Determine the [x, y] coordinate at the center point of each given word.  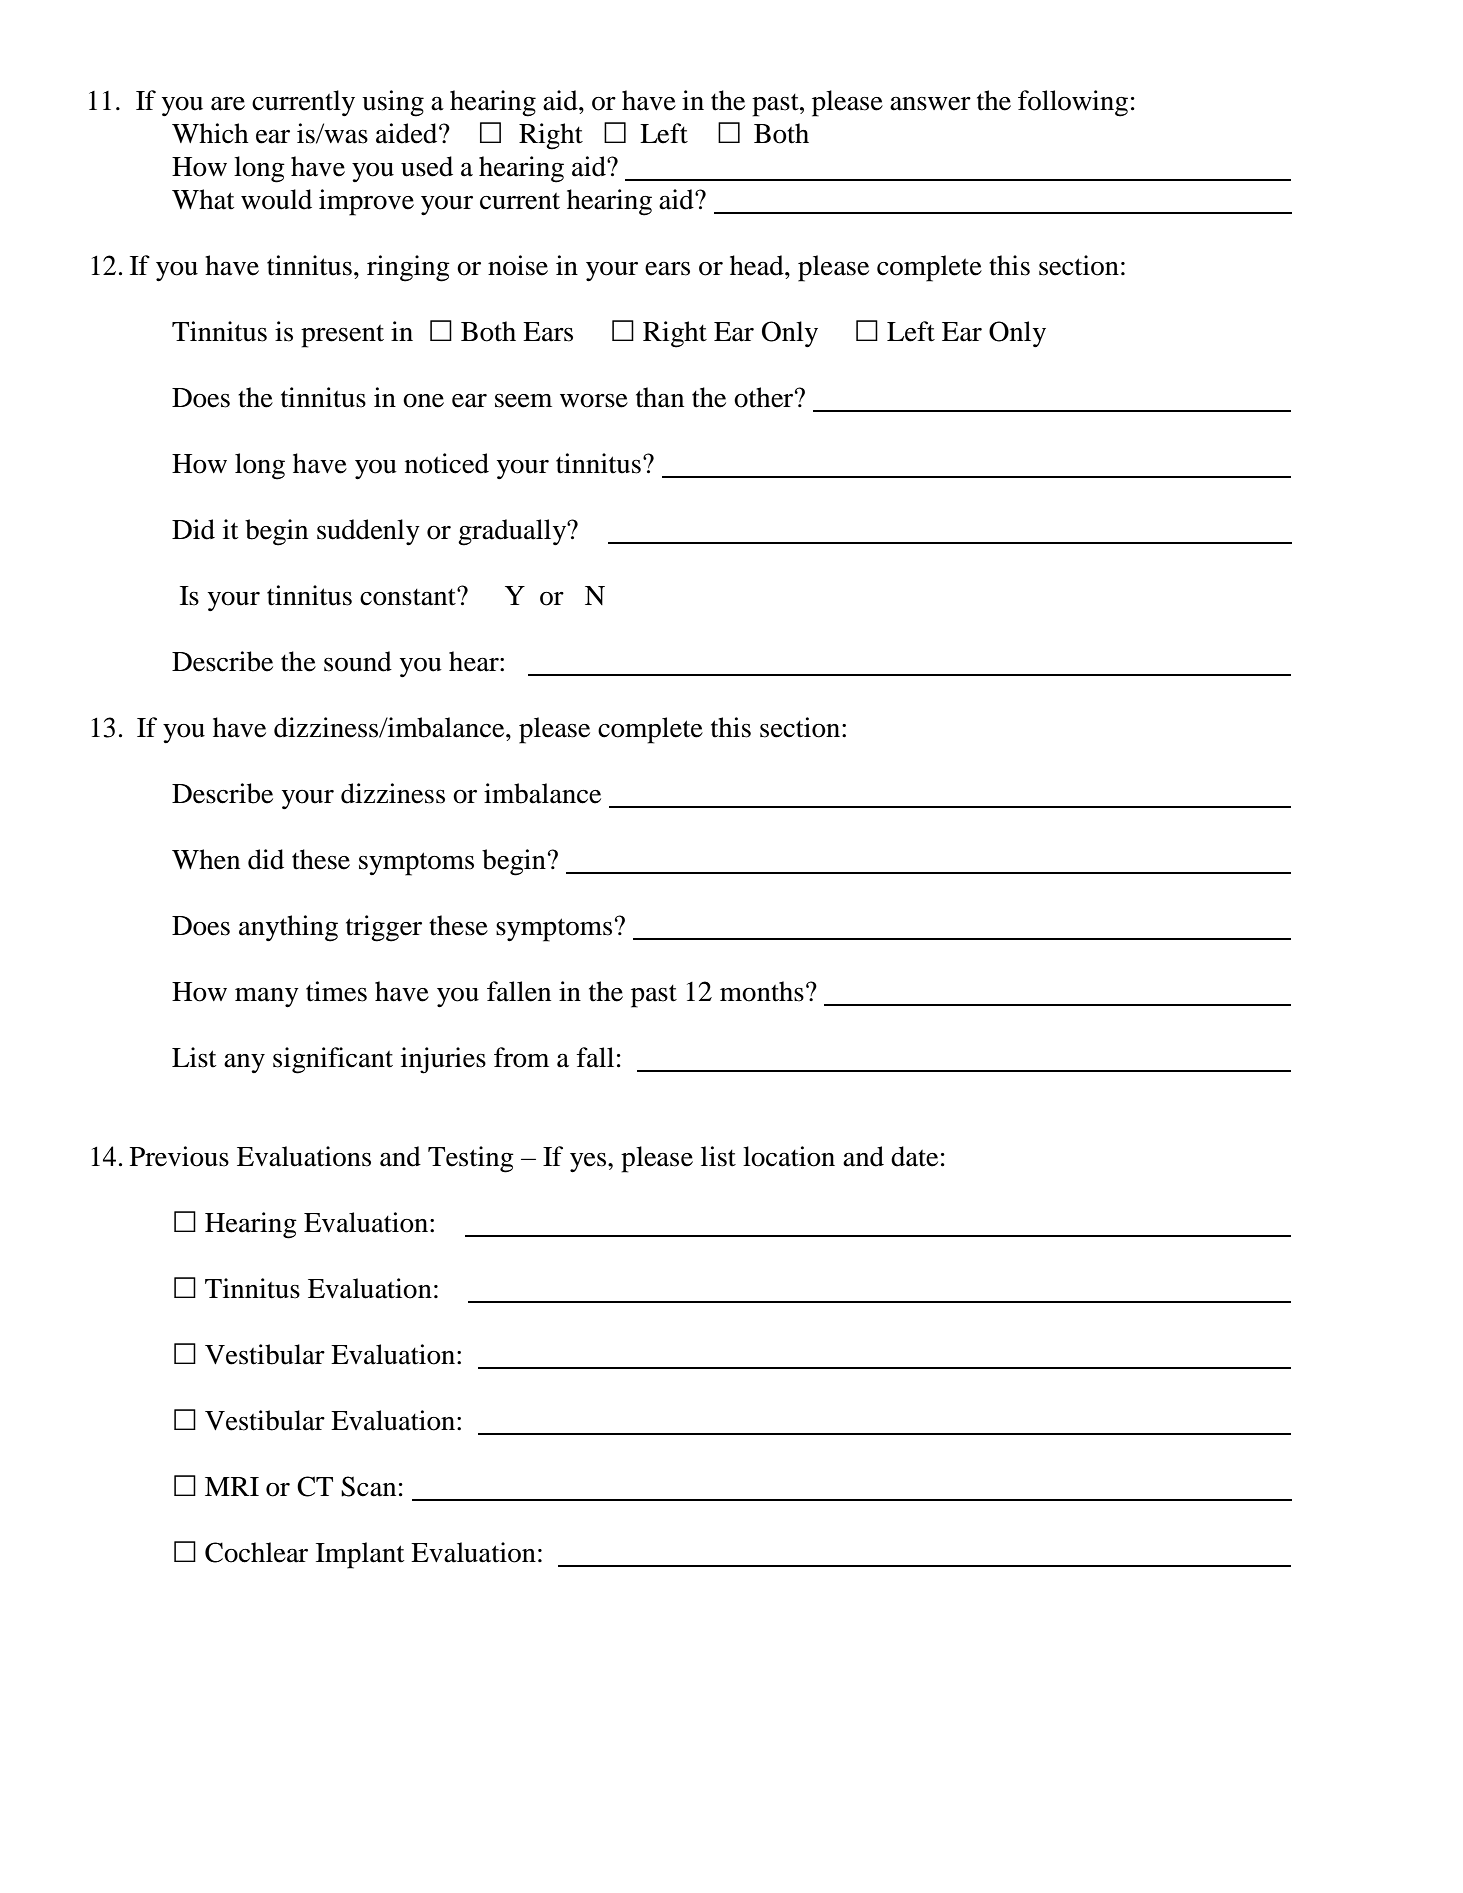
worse [594, 401]
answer [930, 104]
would [276, 199]
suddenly [368, 532]
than [660, 397]
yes [589, 1163]
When [206, 859]
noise [518, 265]
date [914, 1156]
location [789, 1156]
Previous [179, 1156]
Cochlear [256, 1552]
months [762, 991]
